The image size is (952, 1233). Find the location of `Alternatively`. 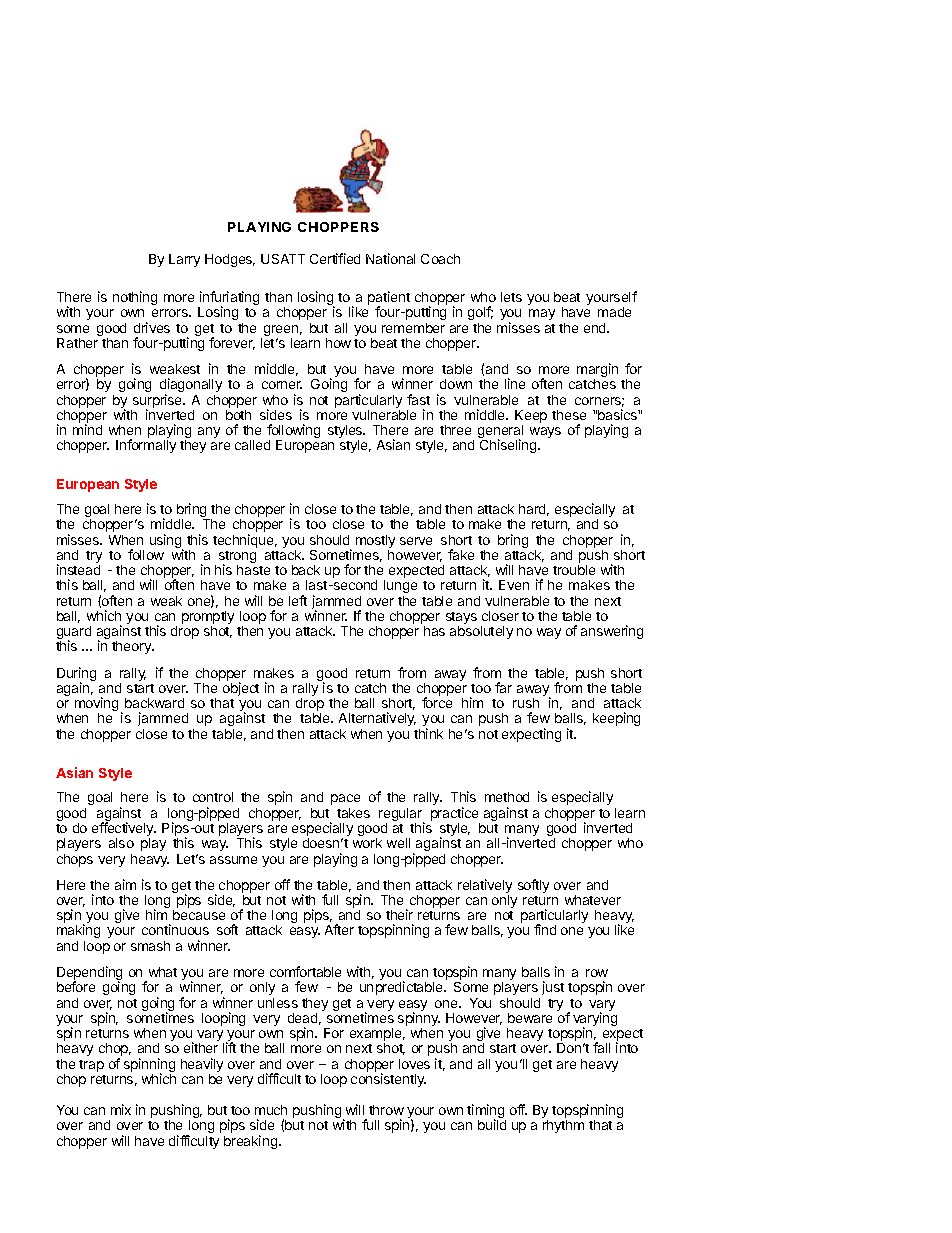

Alternatively is located at coordinates (377, 719).
